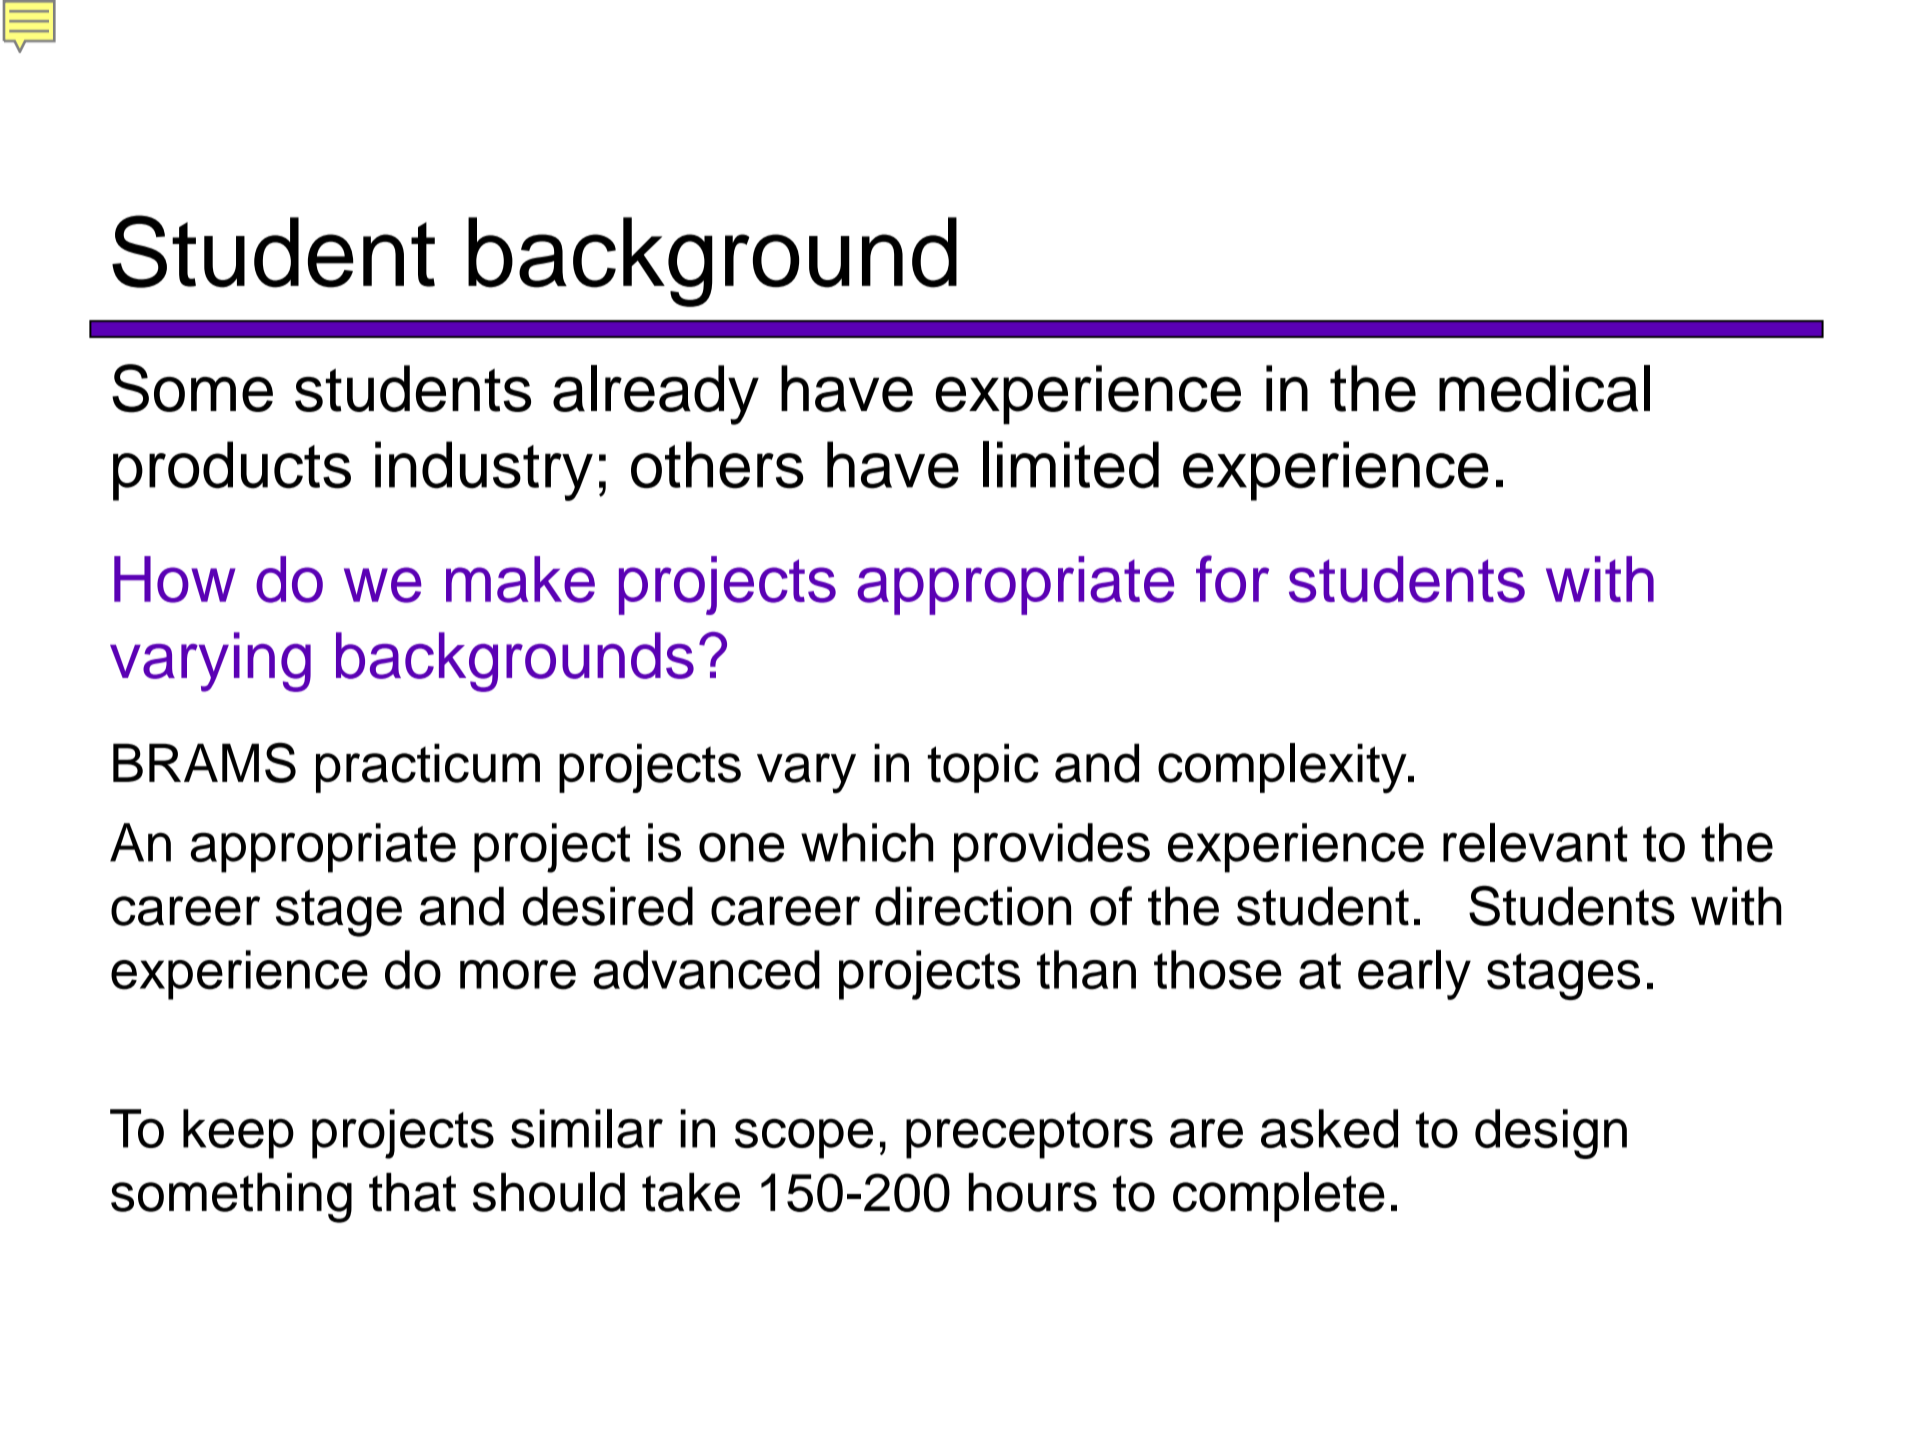 The width and height of the document is (1907, 1430). Describe the element at coordinates (428, 768) in the document. I see `practicum` at that location.
